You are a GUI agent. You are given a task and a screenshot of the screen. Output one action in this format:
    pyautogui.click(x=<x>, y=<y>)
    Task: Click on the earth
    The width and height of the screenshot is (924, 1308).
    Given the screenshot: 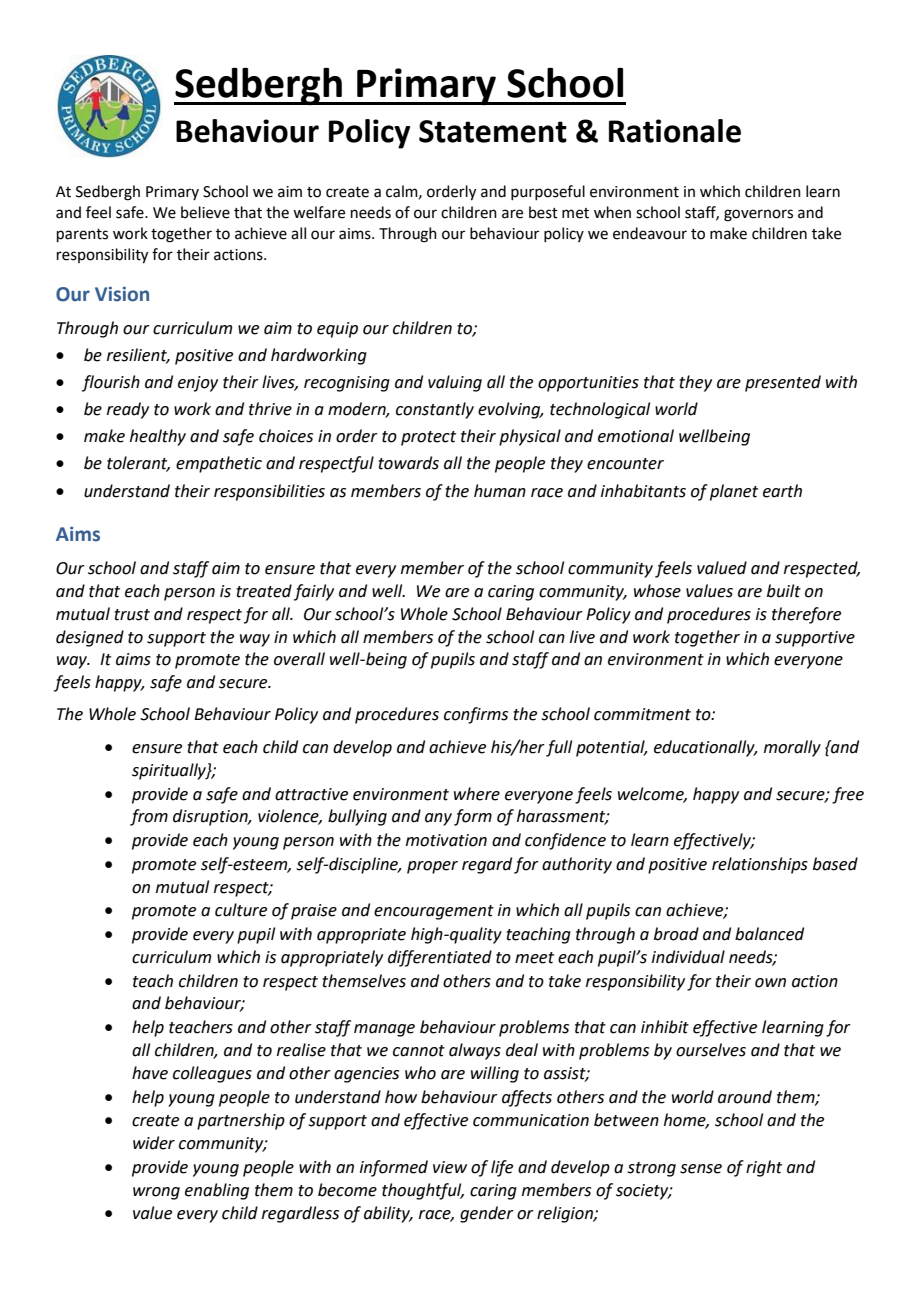 What is the action you would take?
    pyautogui.click(x=782, y=491)
